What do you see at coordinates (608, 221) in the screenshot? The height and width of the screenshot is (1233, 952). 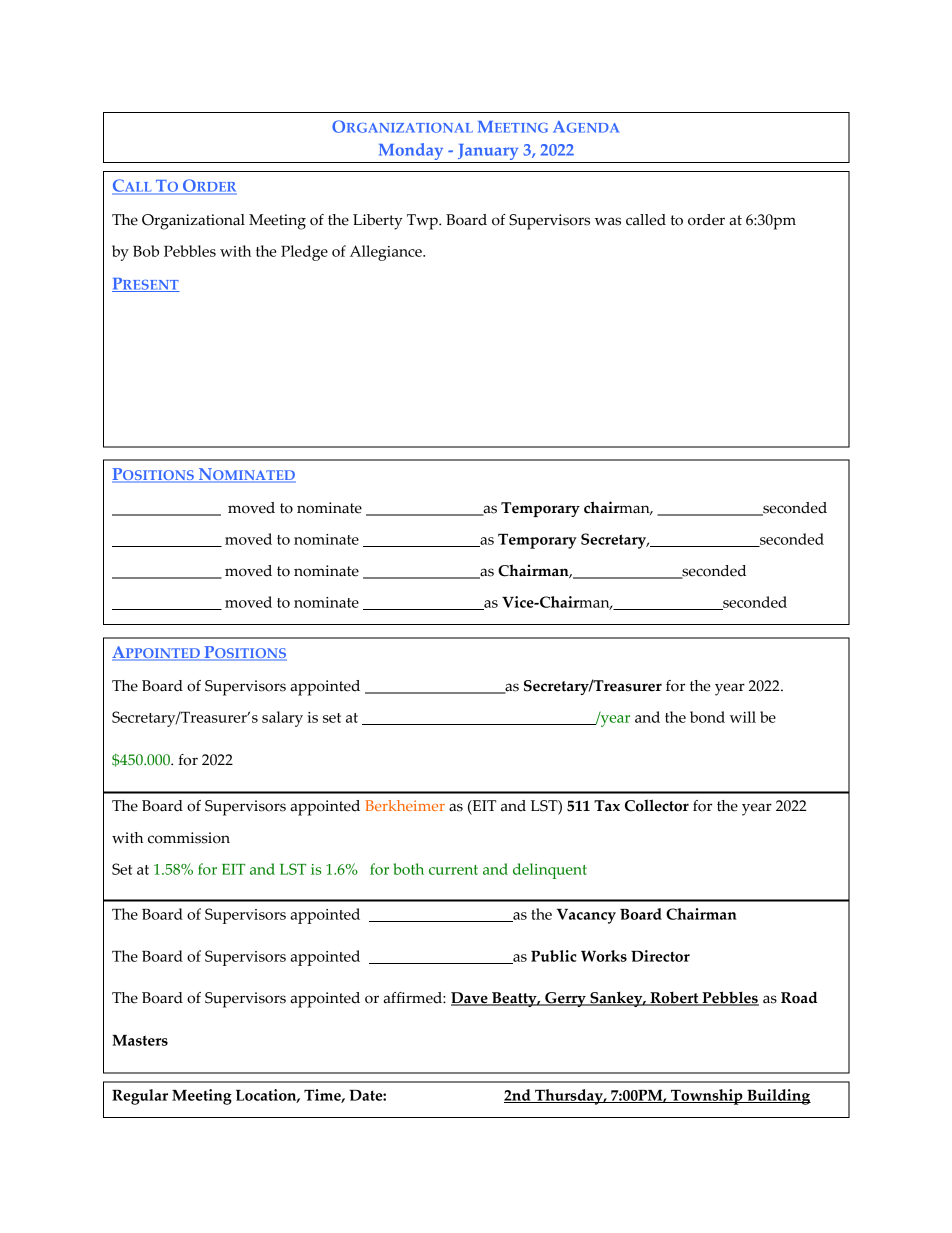 I see `was` at bounding box center [608, 221].
